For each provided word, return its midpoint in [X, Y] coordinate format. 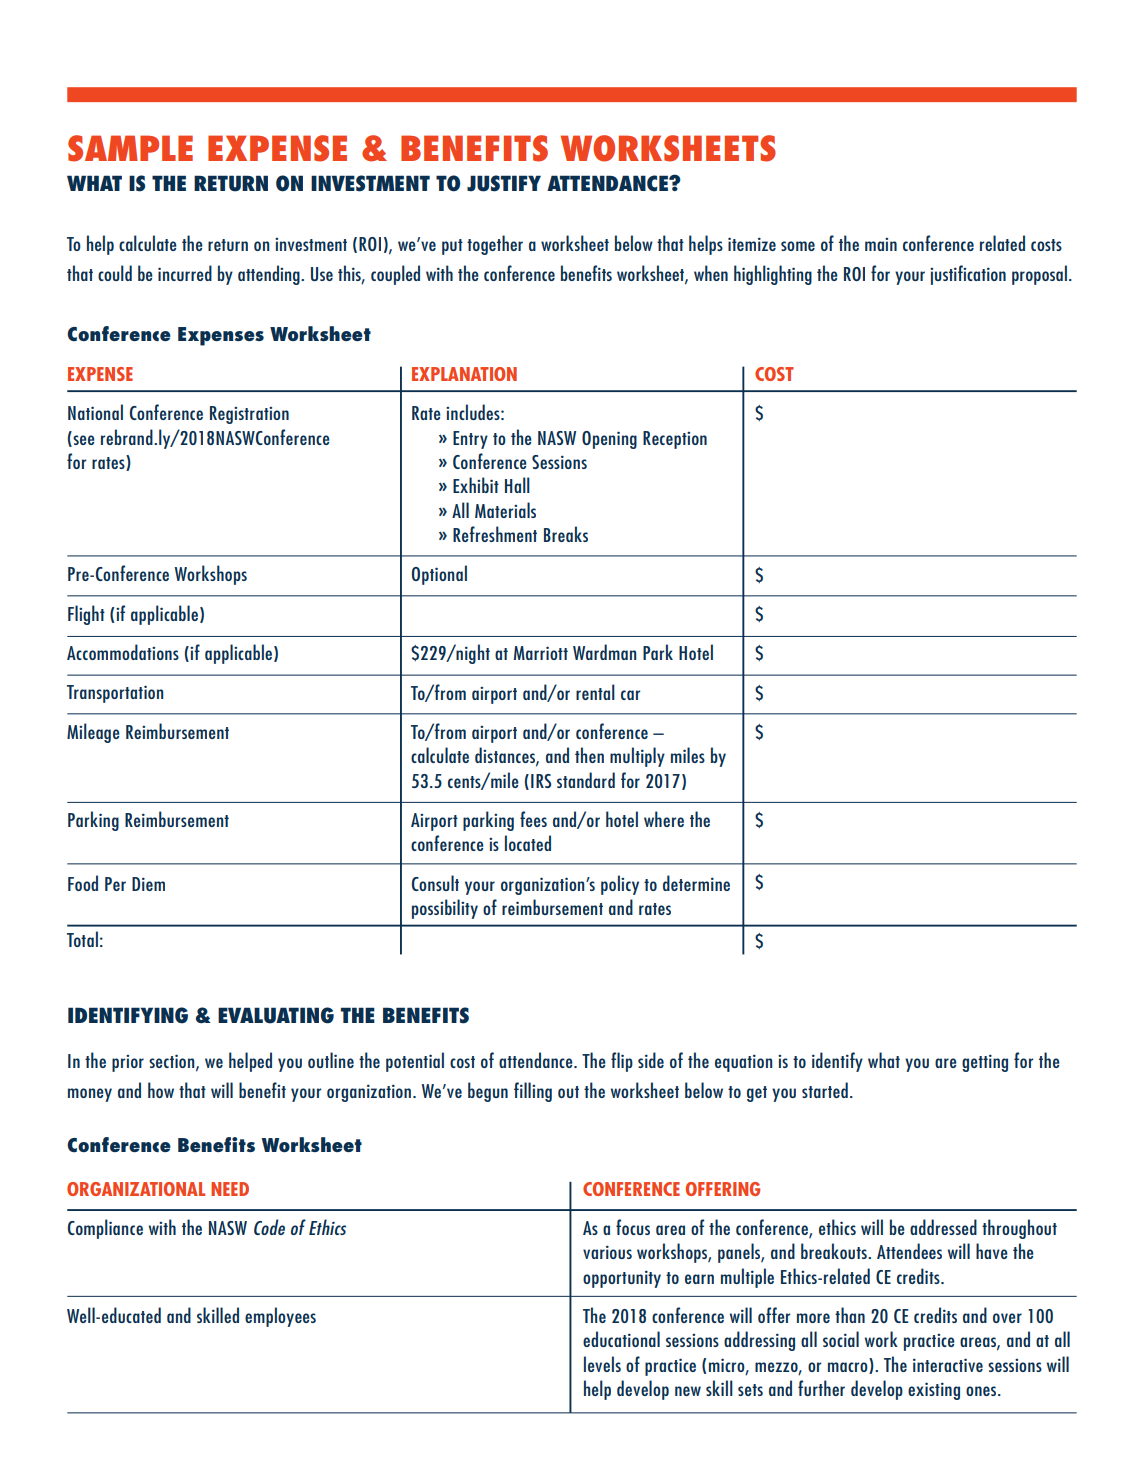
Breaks [566, 534]
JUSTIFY [504, 183]
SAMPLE [130, 148]
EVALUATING [276, 1015]
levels [602, 1364]
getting [985, 1063]
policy [620, 885]
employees [280, 1317]
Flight [86, 615]
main [881, 244]
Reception [675, 440]
